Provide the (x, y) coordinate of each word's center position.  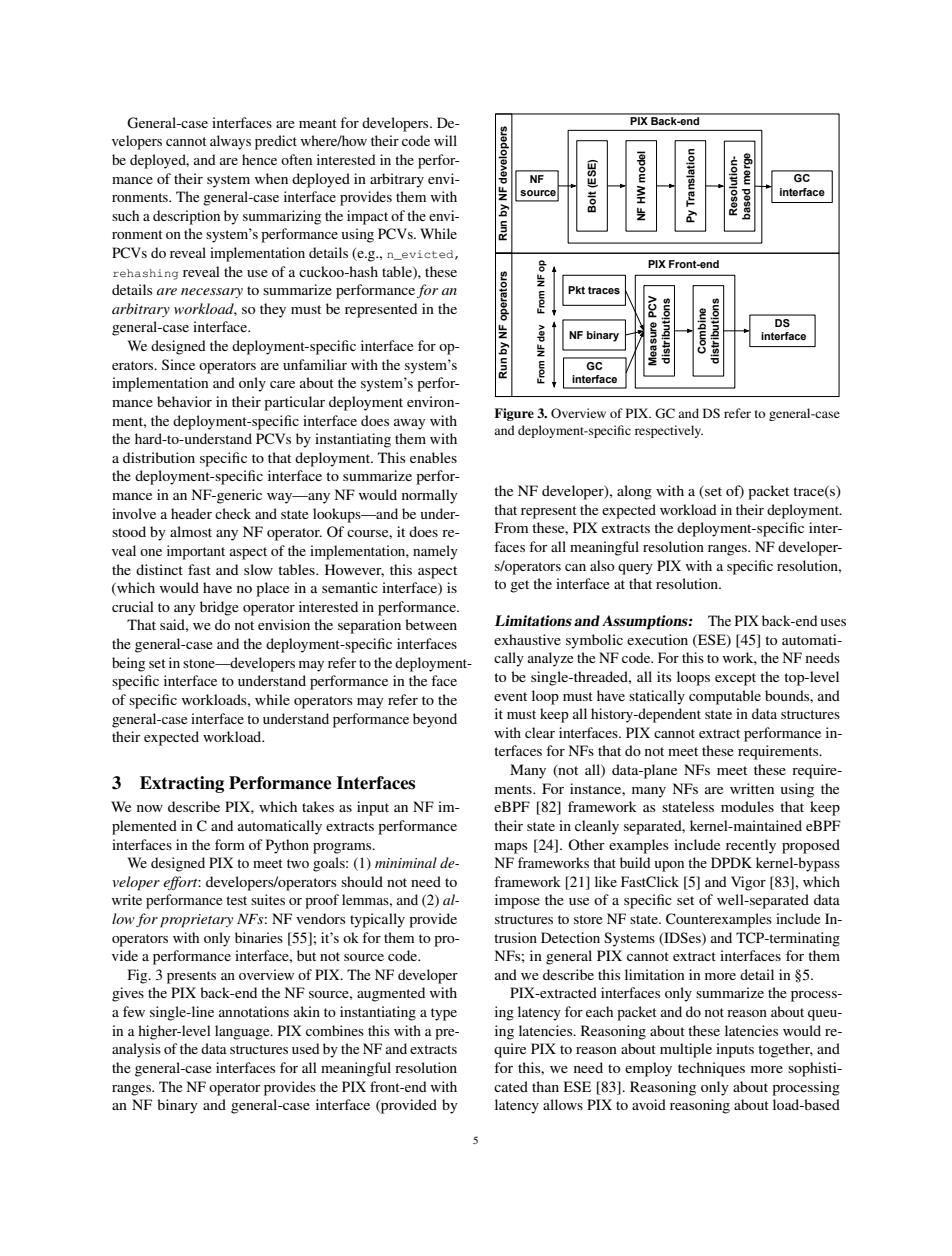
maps (511, 848)
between (431, 624)
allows (563, 1104)
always (230, 142)
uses (833, 622)
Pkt (576, 290)
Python (287, 846)
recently (751, 846)
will (445, 140)
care (282, 384)
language (243, 1032)
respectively (669, 431)
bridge (219, 608)
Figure (514, 414)
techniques (711, 1069)
